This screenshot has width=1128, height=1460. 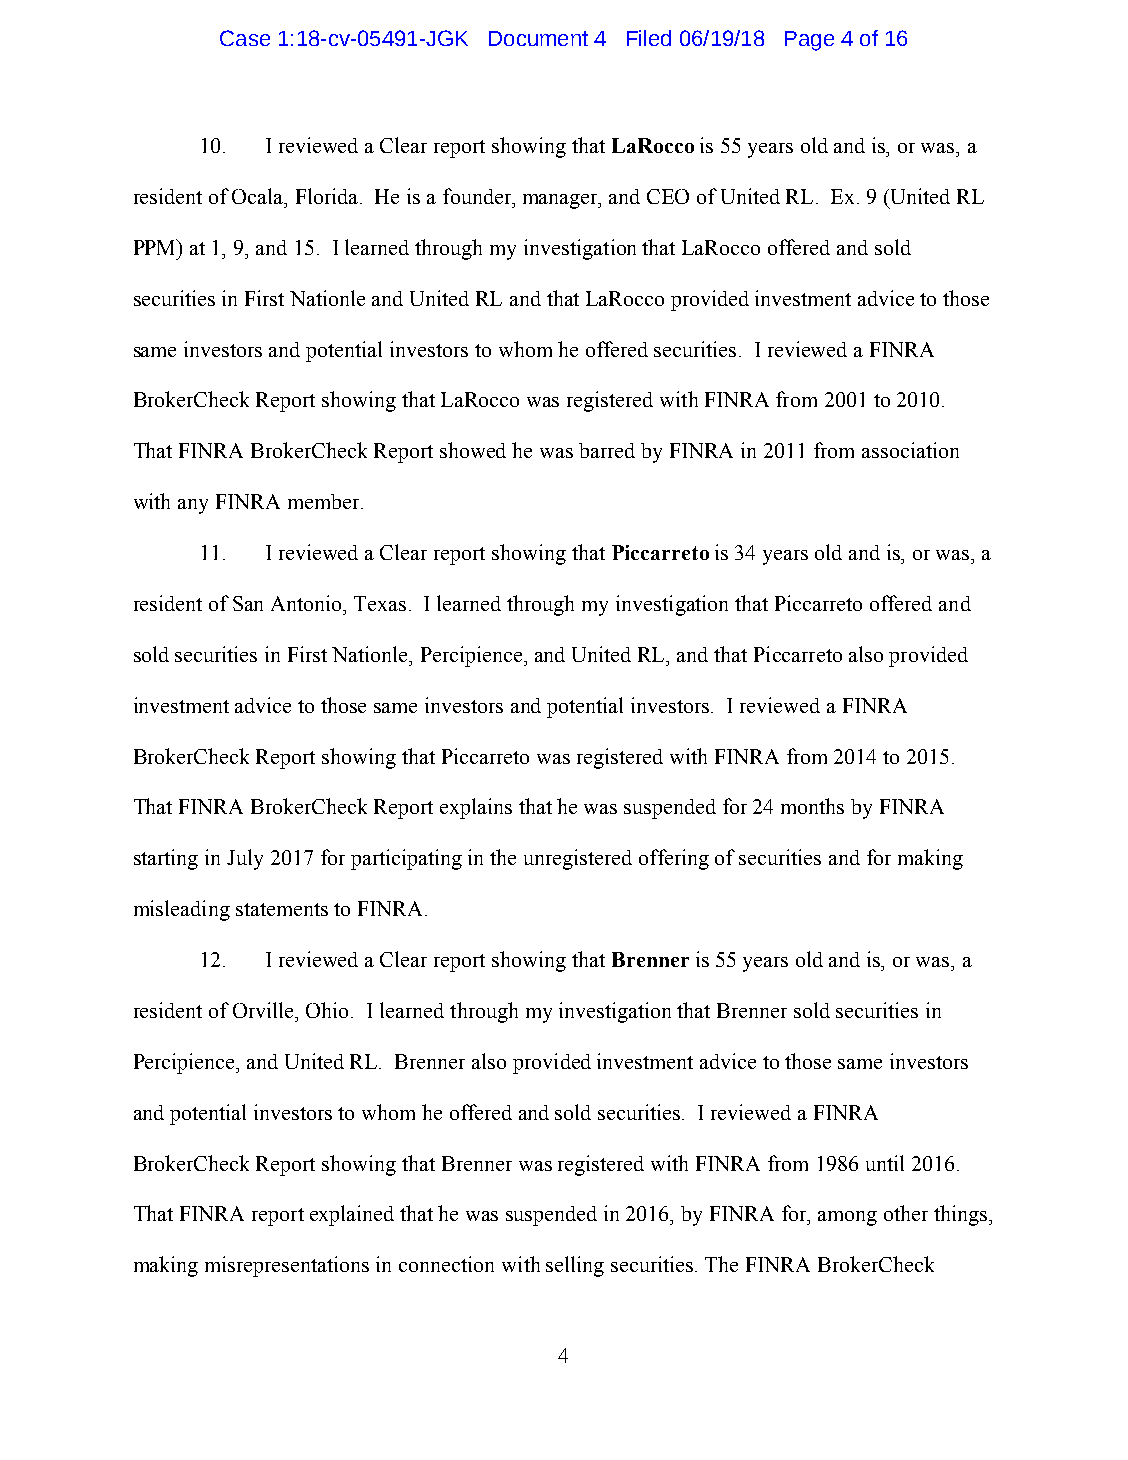 I want to click on Page, so click(x=809, y=41).
